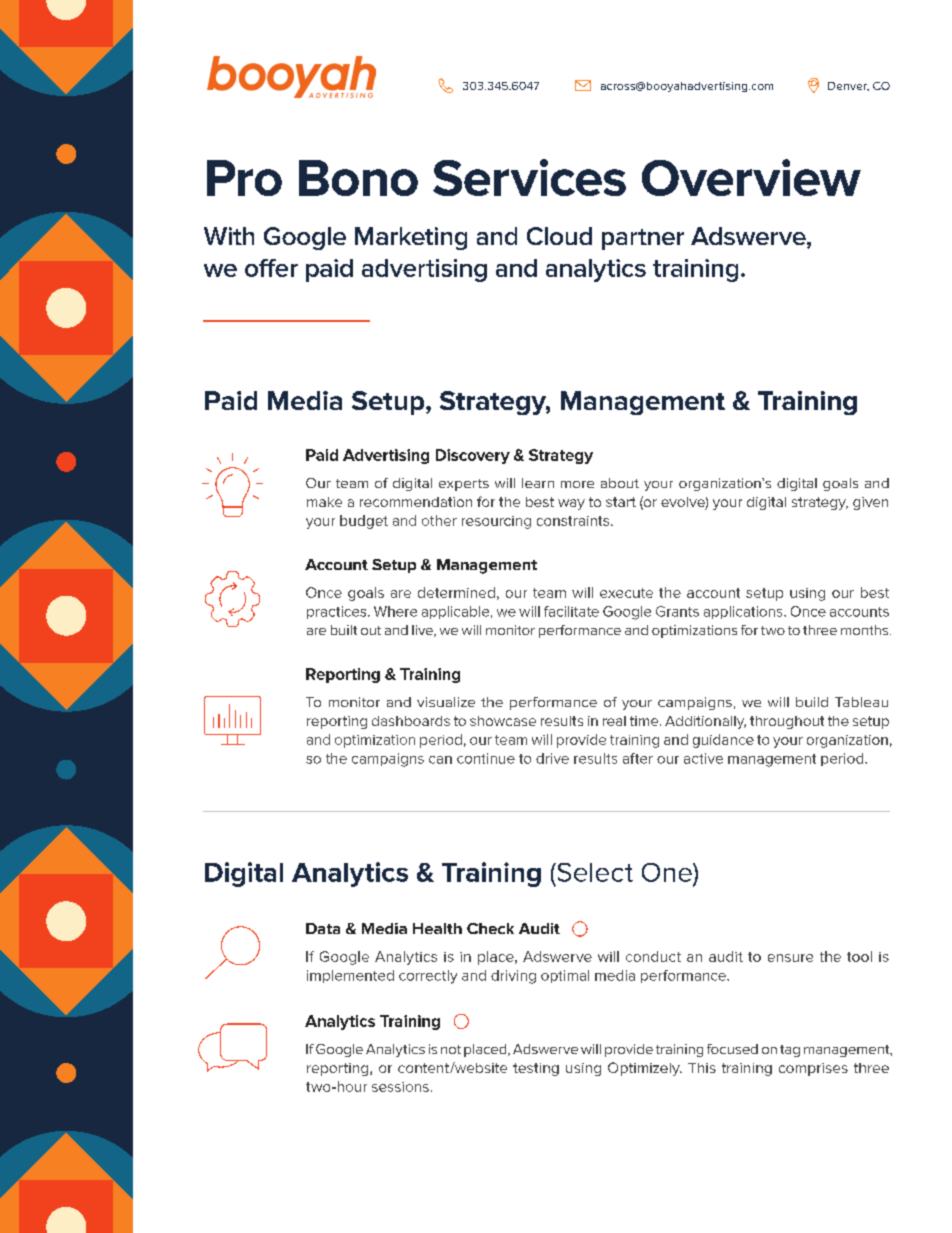 The width and height of the screenshot is (952, 1233). I want to click on Services, so click(529, 177).
